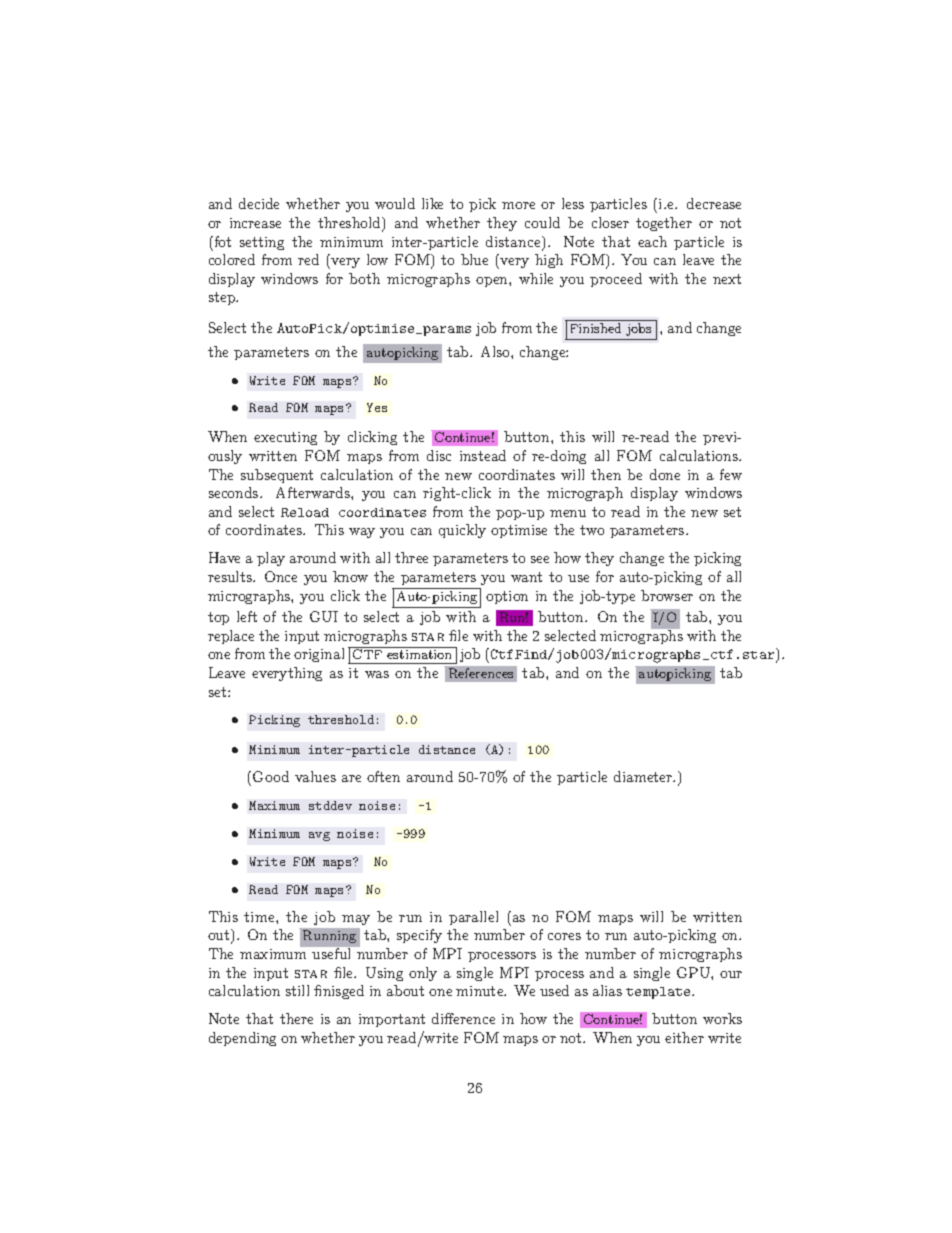 This page has width=952, height=1233. I want to click on together, so click(664, 224).
